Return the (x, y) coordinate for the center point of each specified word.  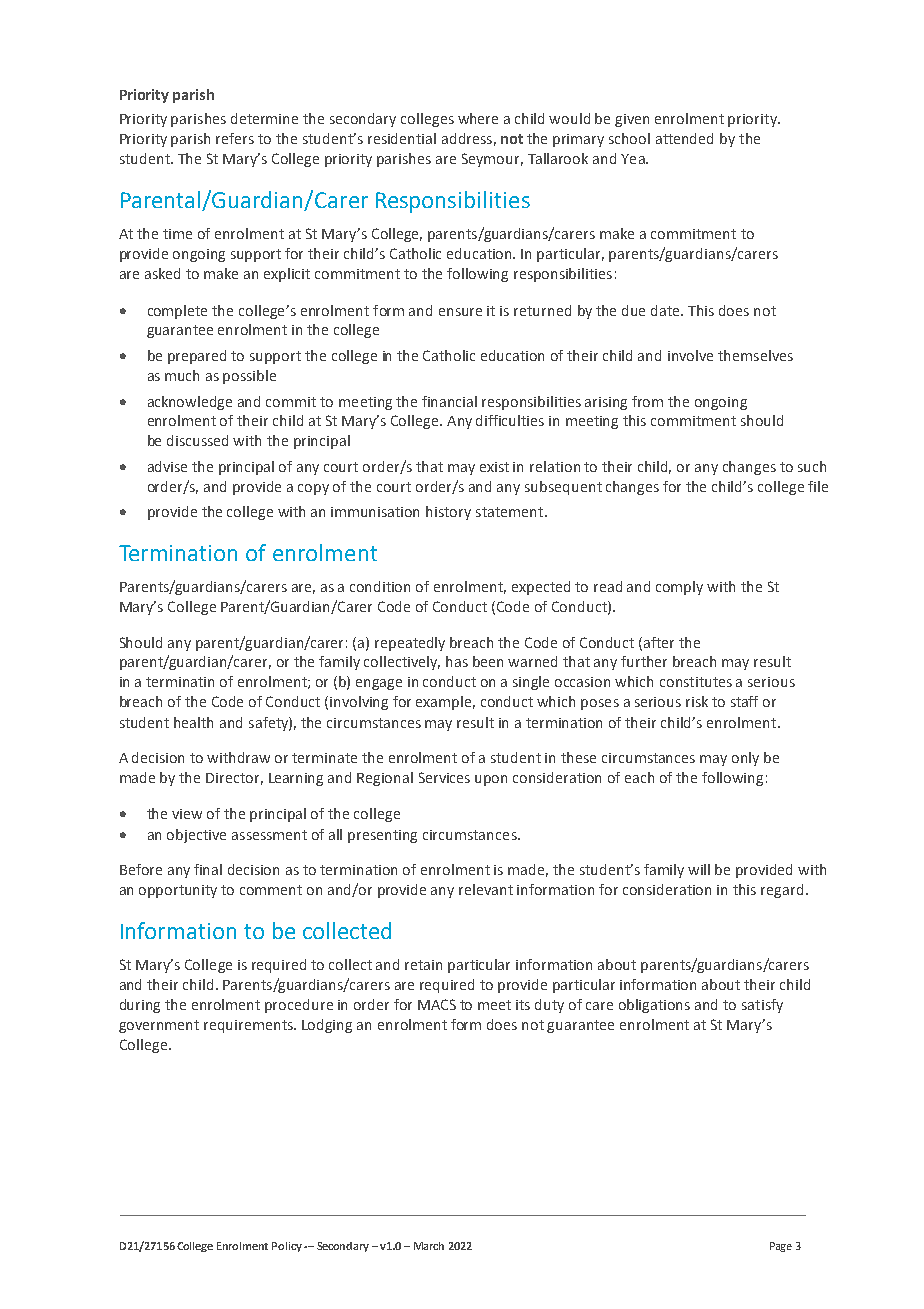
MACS (437, 1004)
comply (679, 588)
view (187, 814)
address (467, 138)
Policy (287, 1247)
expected (541, 588)
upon (491, 780)
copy (313, 489)
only (745, 759)
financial (449, 401)
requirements (250, 1026)
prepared (197, 357)
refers (235, 138)
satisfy (762, 1006)
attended (684, 138)
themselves (755, 355)
